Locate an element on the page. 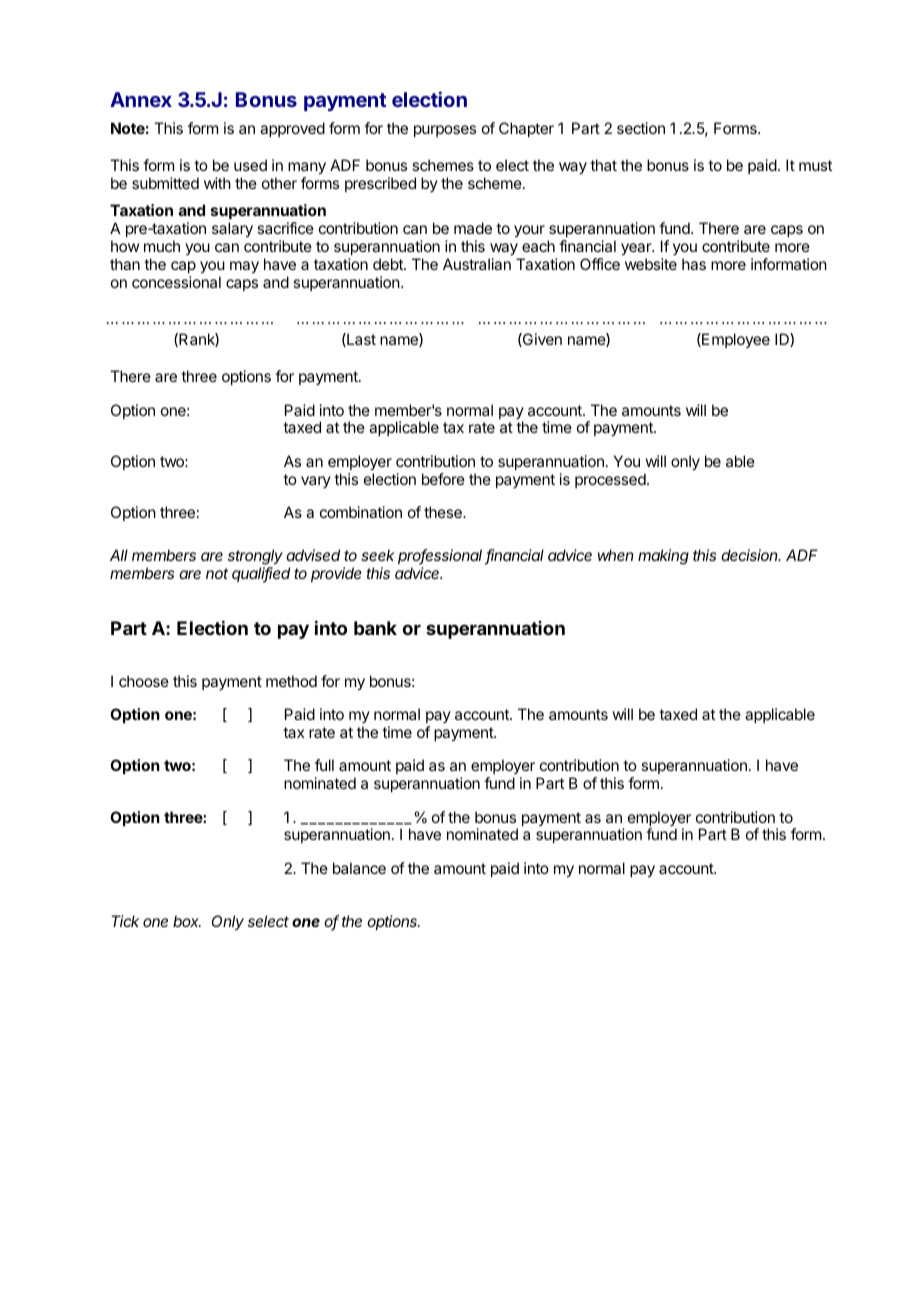 The height and width of the image is (1308, 924). section is located at coordinates (641, 128).
